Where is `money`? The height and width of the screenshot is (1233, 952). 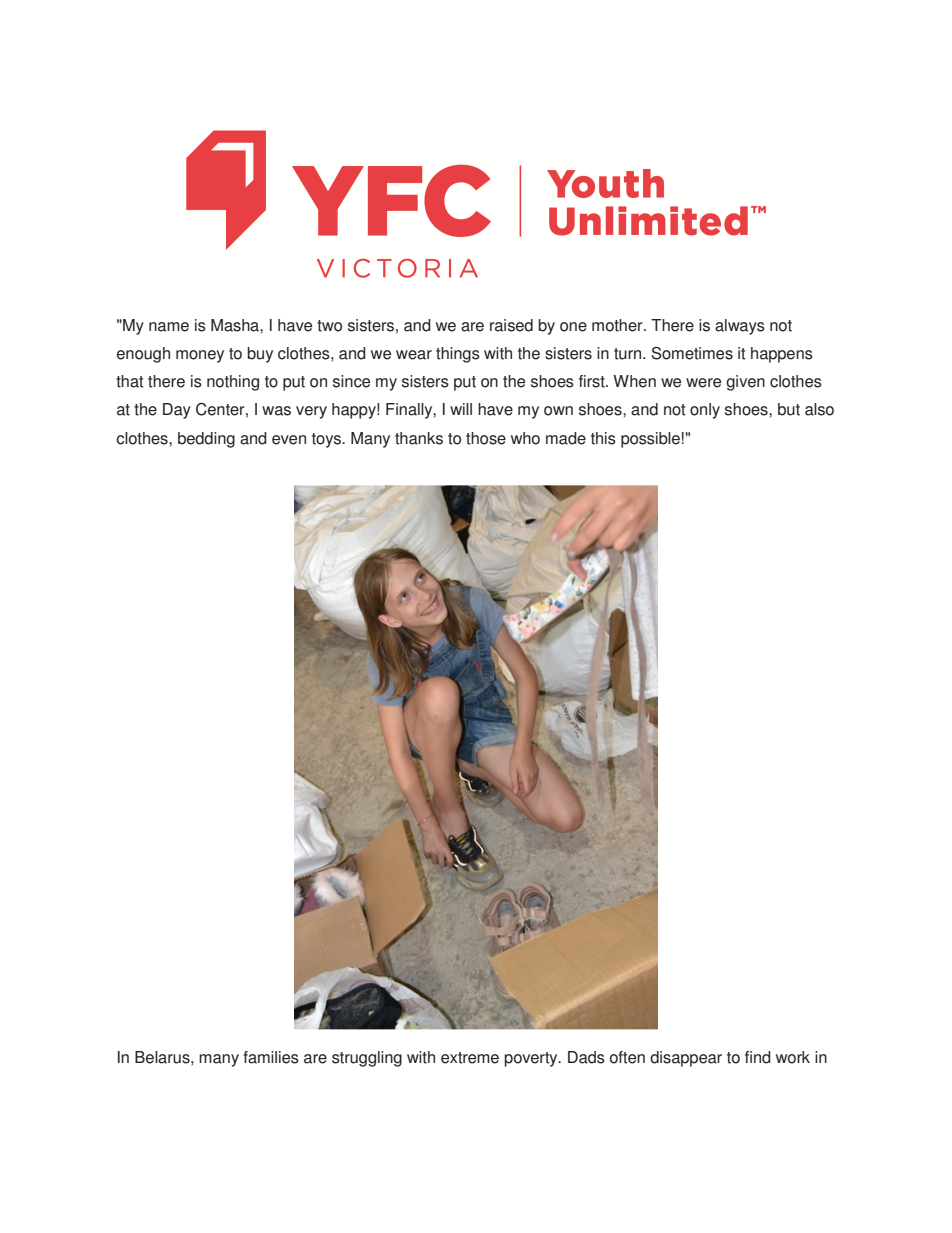 money is located at coordinates (200, 356).
